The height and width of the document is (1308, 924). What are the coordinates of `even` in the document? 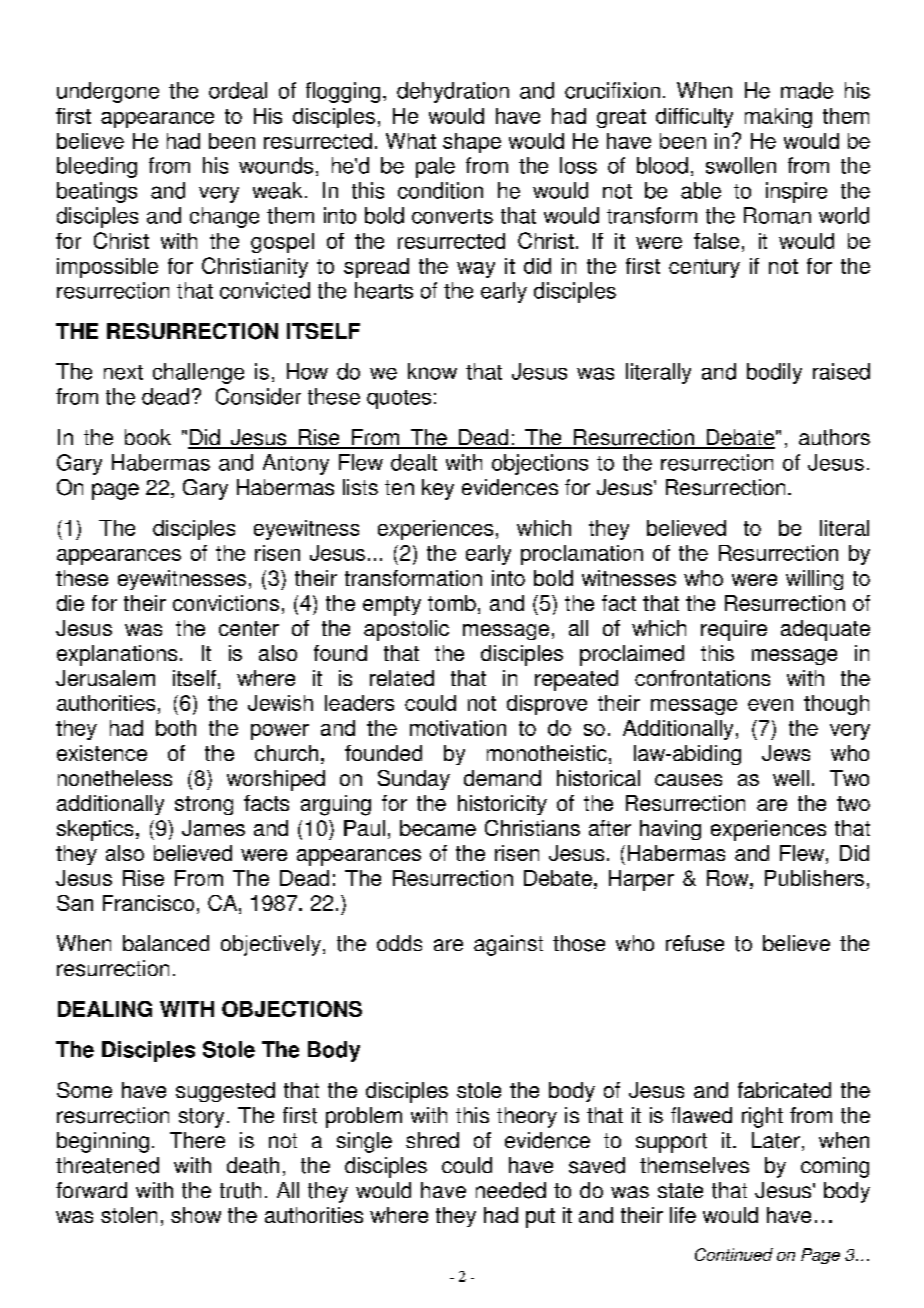 It's located at (770, 705).
